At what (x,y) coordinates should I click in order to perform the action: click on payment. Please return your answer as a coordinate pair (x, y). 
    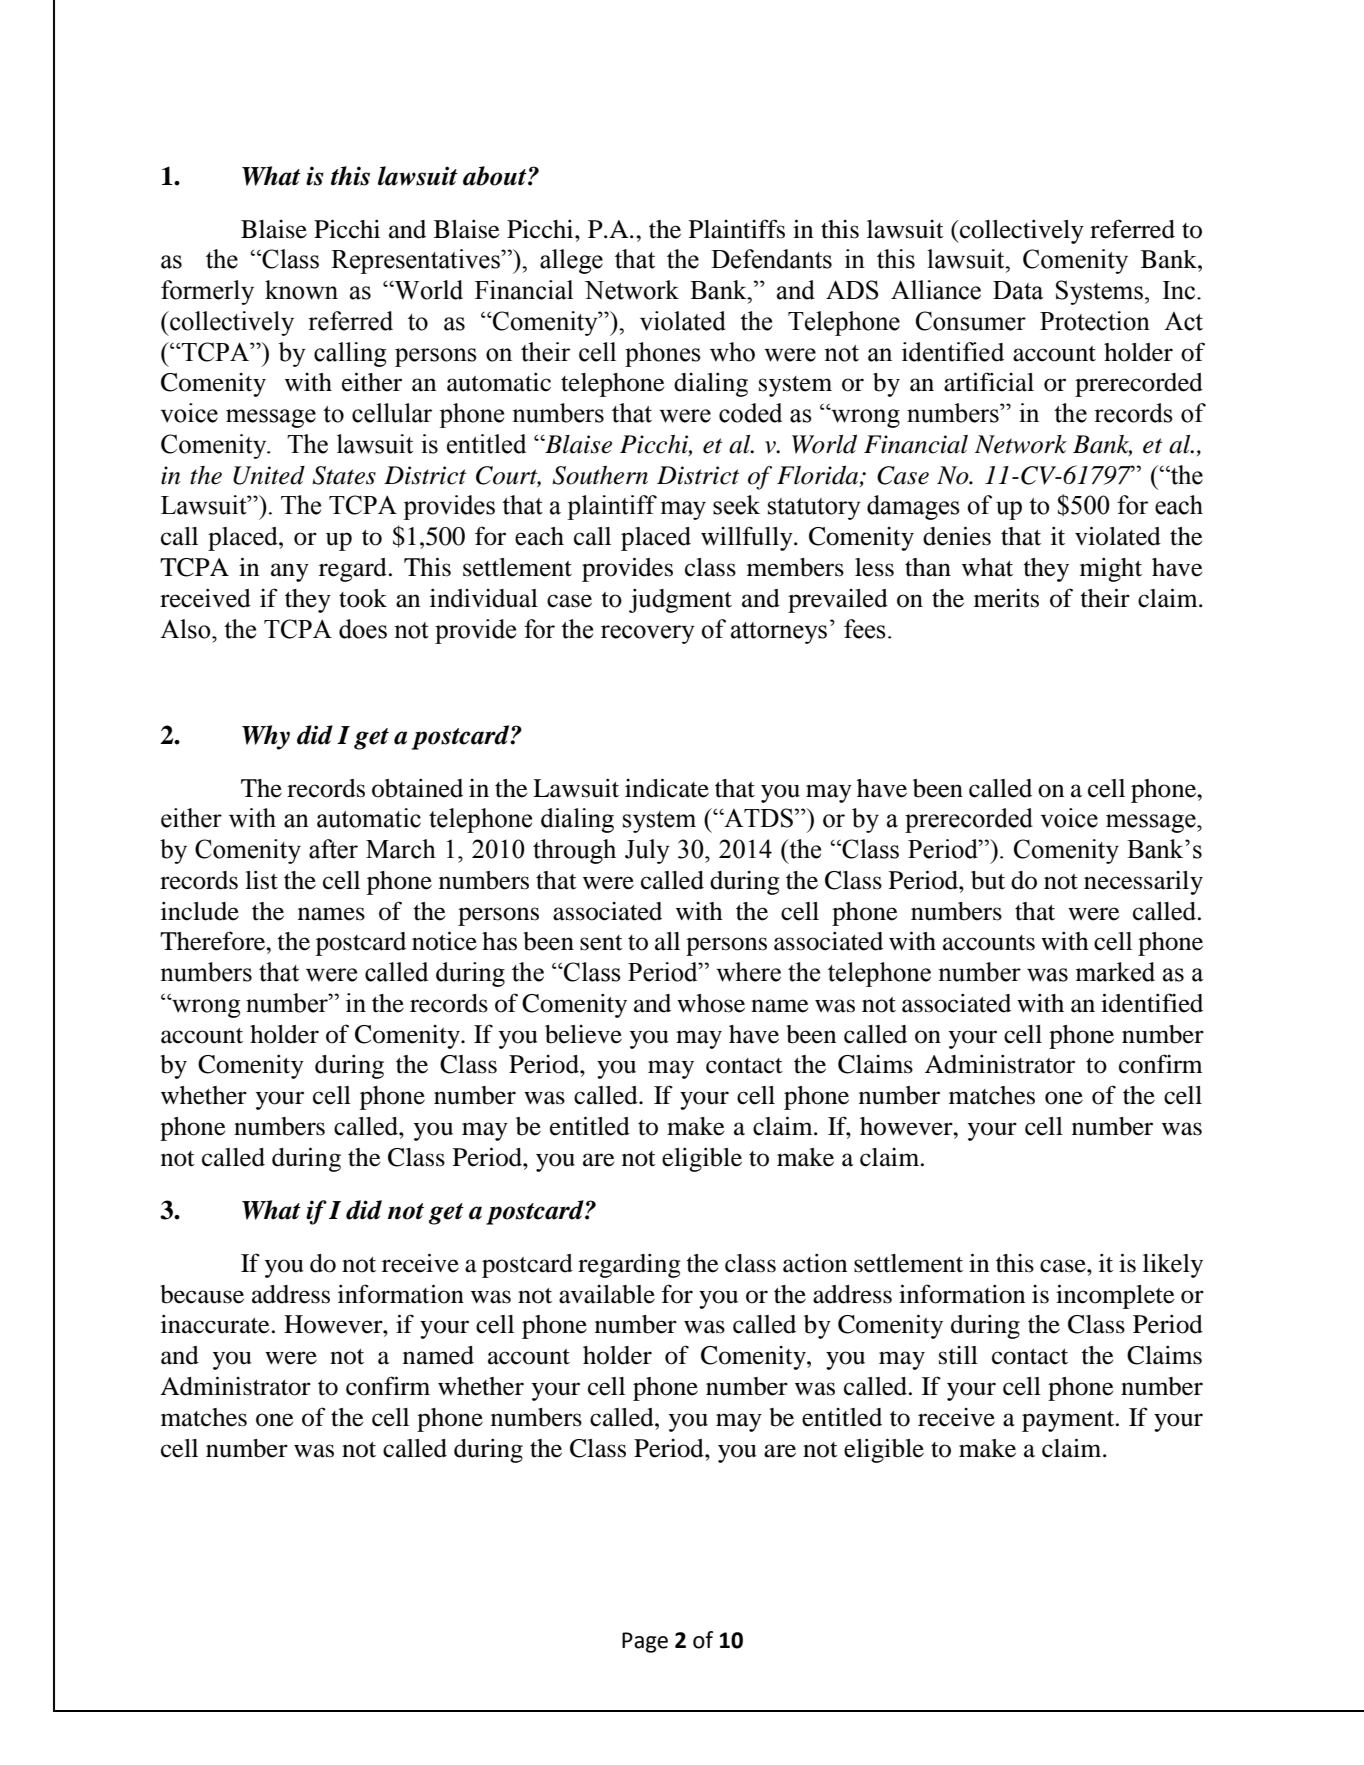
    Looking at the image, I should click on (1069, 1421).
